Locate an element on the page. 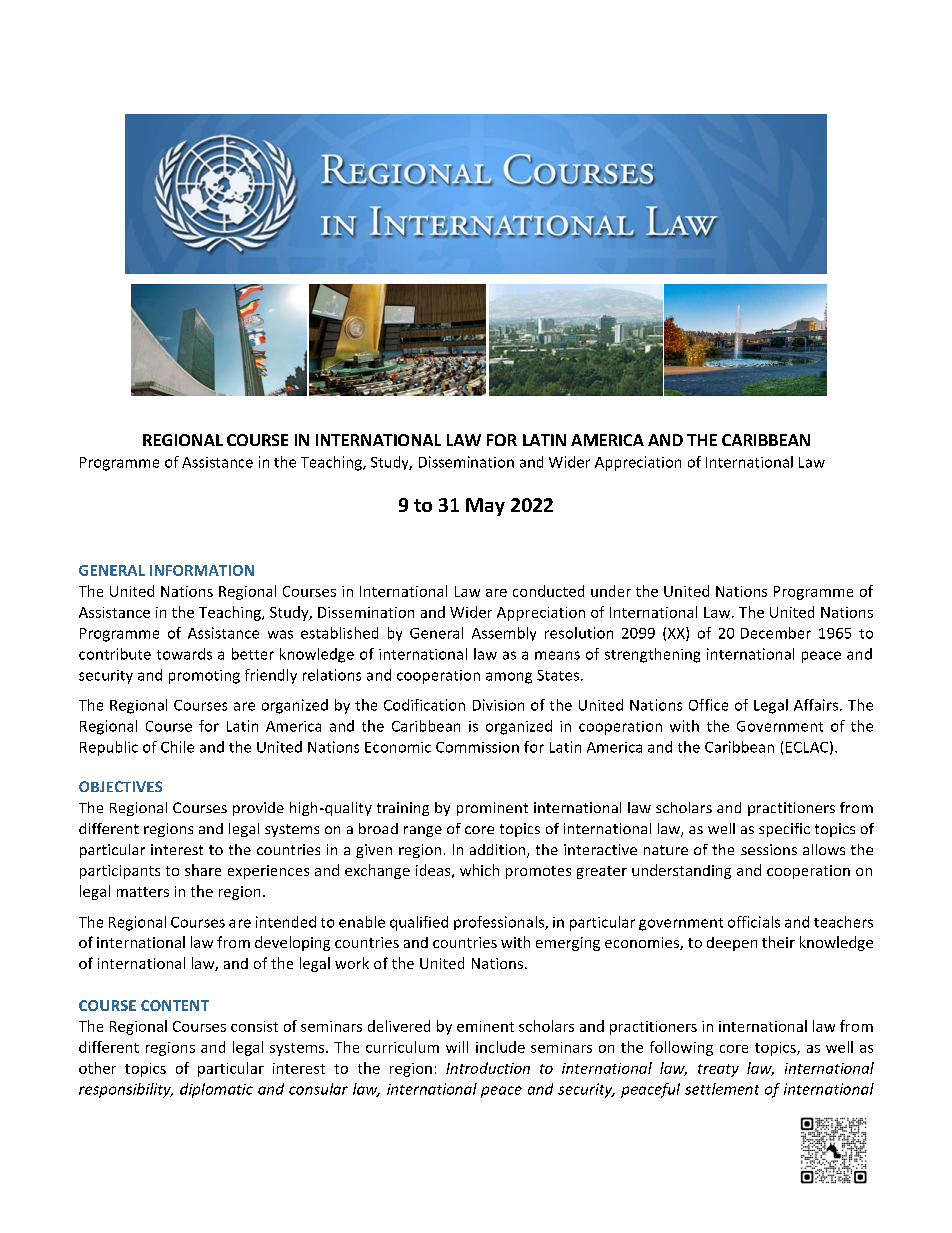  promoting is located at coordinates (204, 677).
